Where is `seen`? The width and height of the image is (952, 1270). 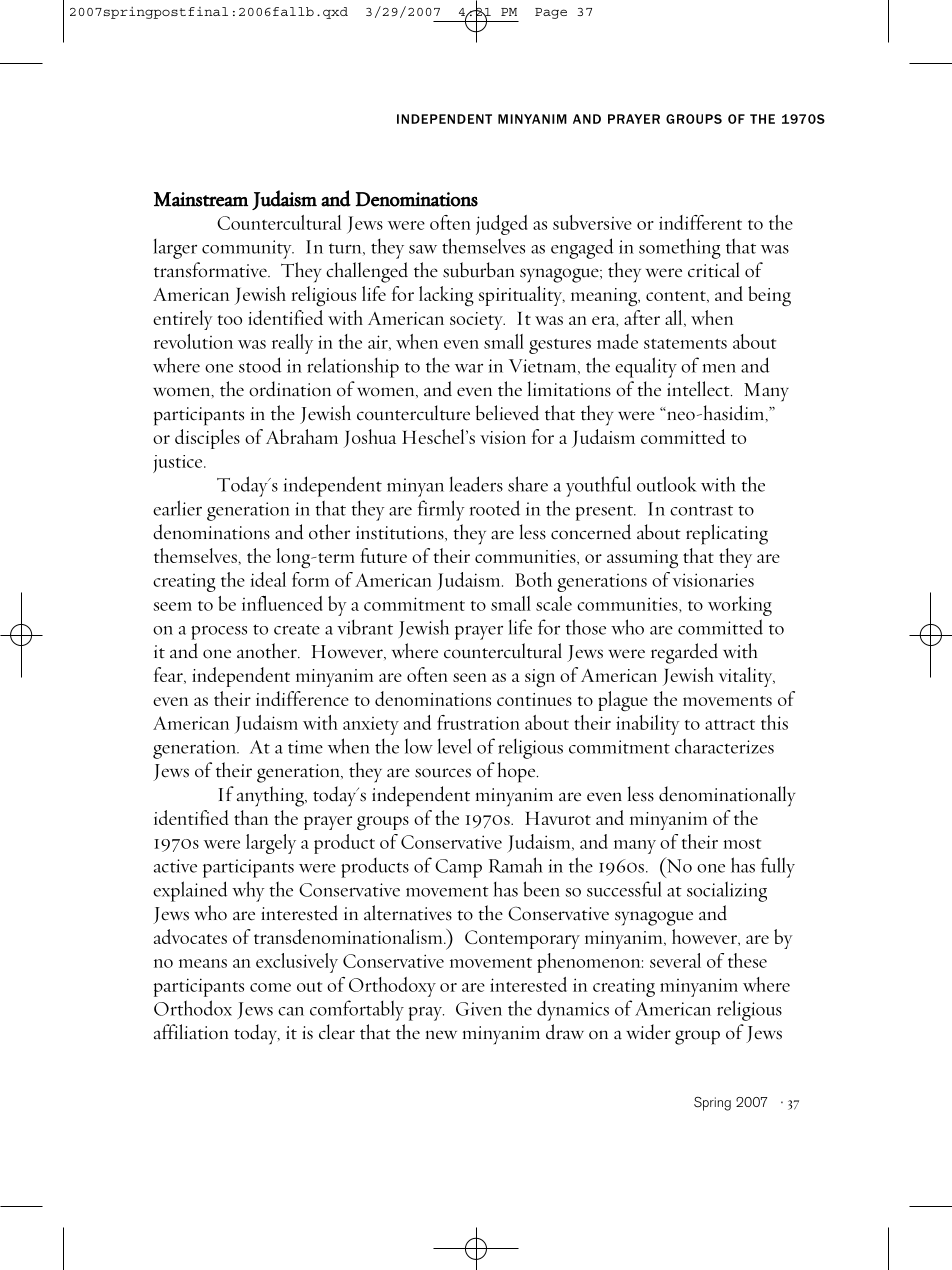
seen is located at coordinates (470, 677).
